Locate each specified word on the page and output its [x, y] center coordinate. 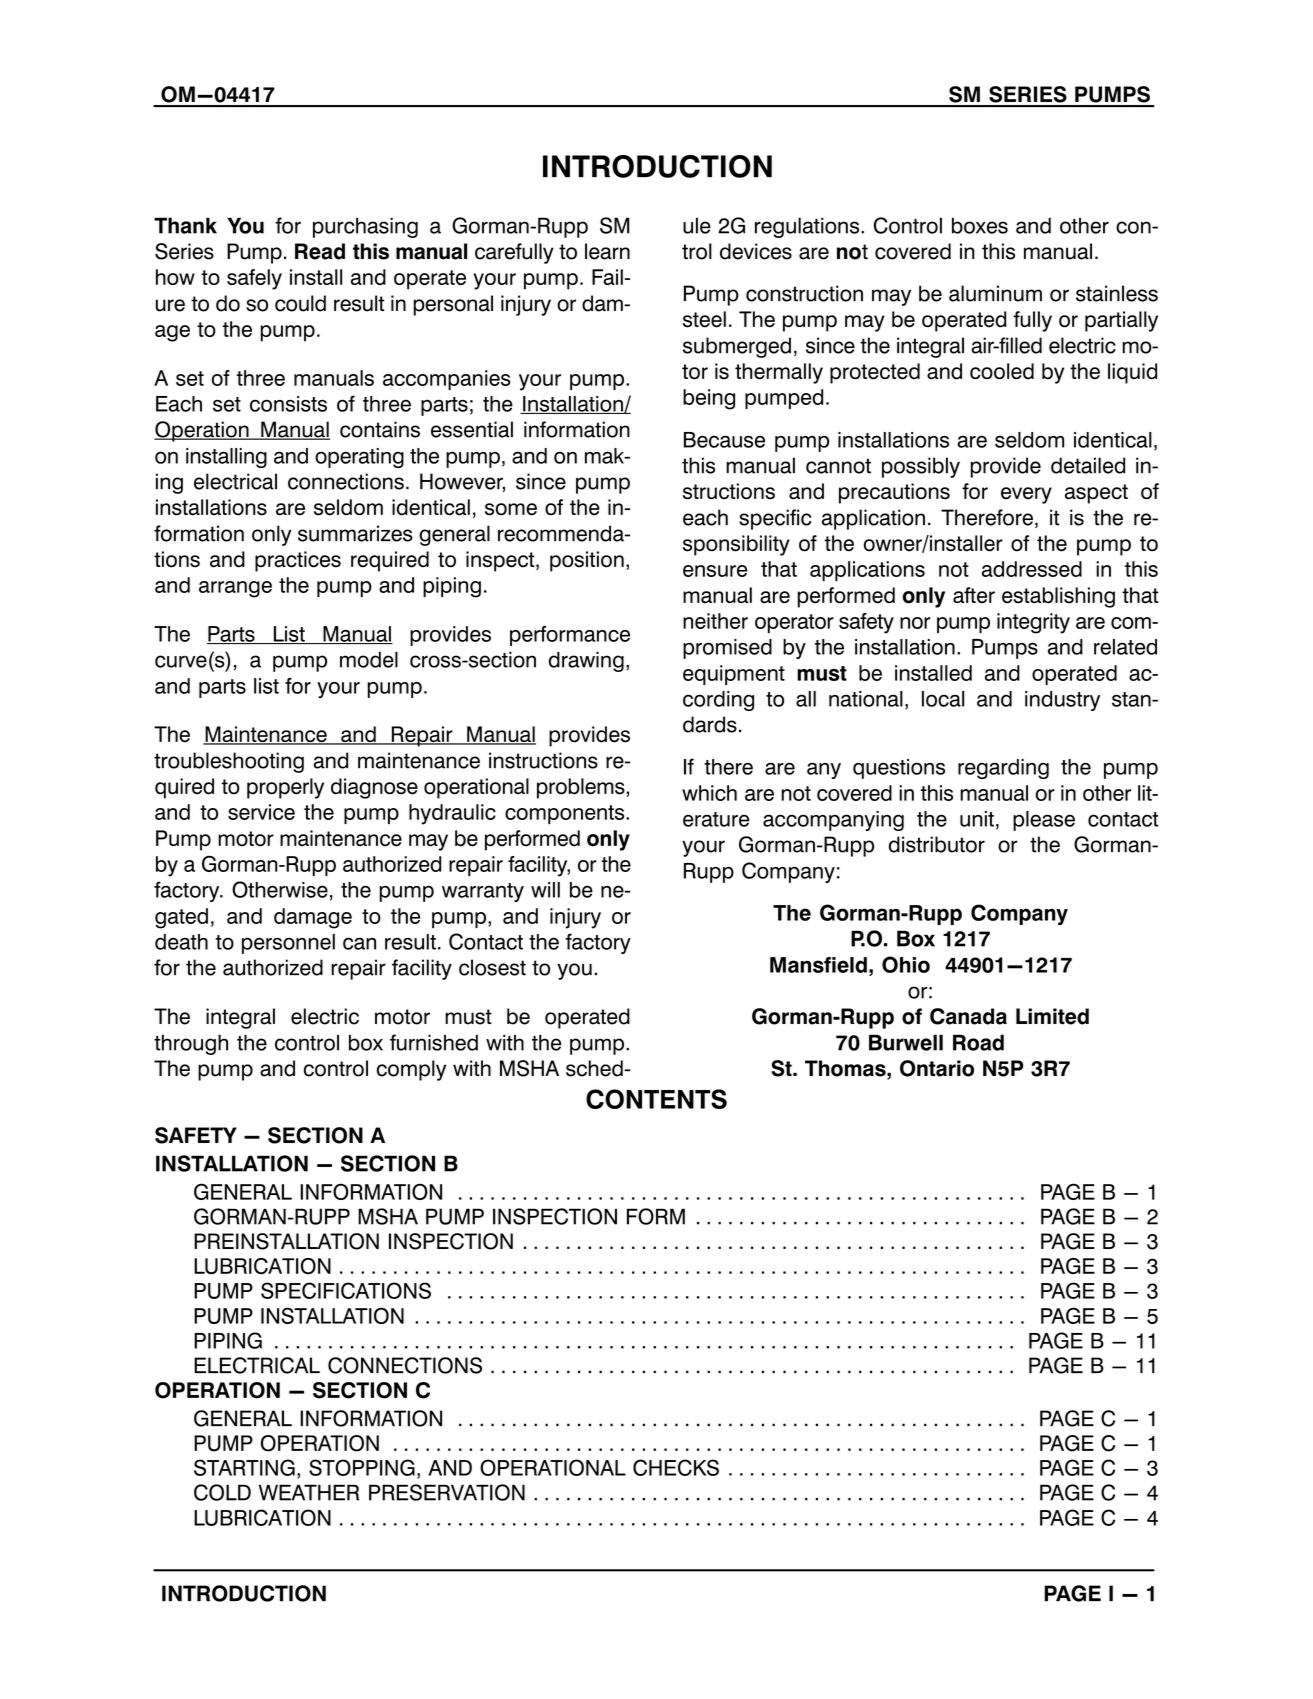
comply [411, 1070]
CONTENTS [656, 1099]
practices [298, 561]
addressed [1032, 569]
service [261, 812]
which [709, 793]
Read [320, 251]
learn [607, 251]
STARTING [244, 1467]
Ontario [937, 1068]
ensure [715, 571]
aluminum [995, 293]
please [1044, 821]
